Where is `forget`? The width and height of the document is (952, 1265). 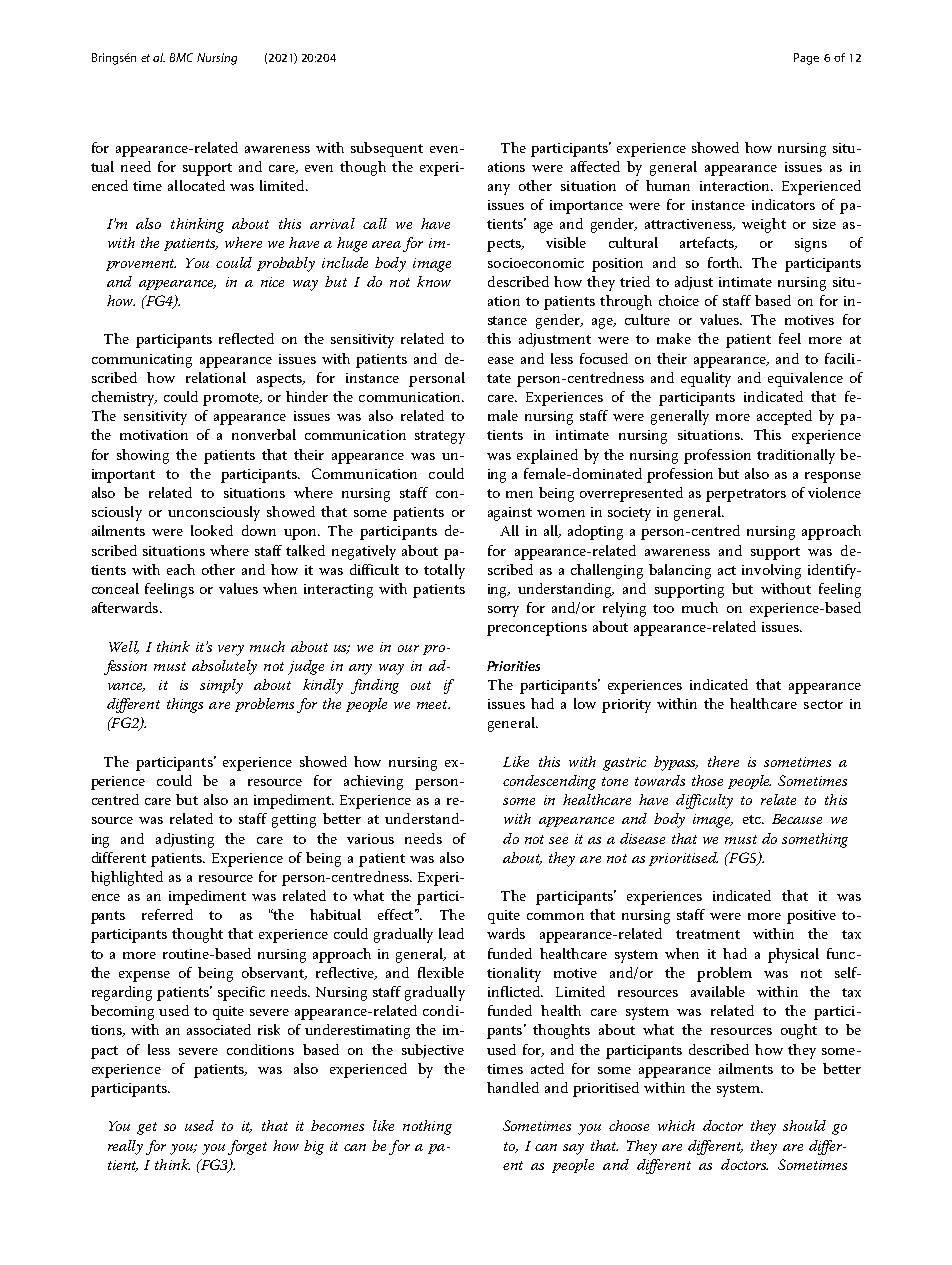
forget is located at coordinates (247, 1147).
